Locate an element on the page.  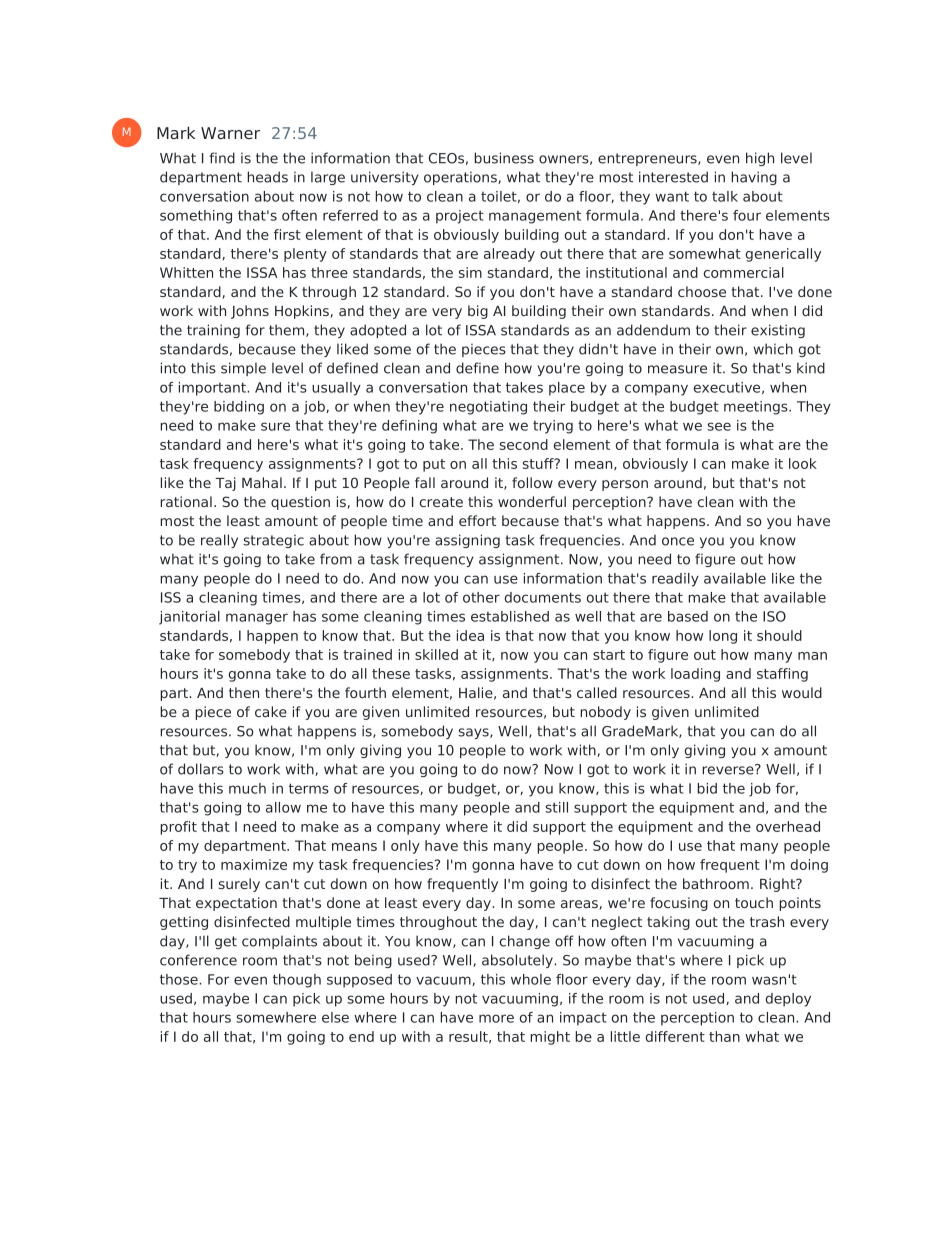
than is located at coordinates (724, 1036).
